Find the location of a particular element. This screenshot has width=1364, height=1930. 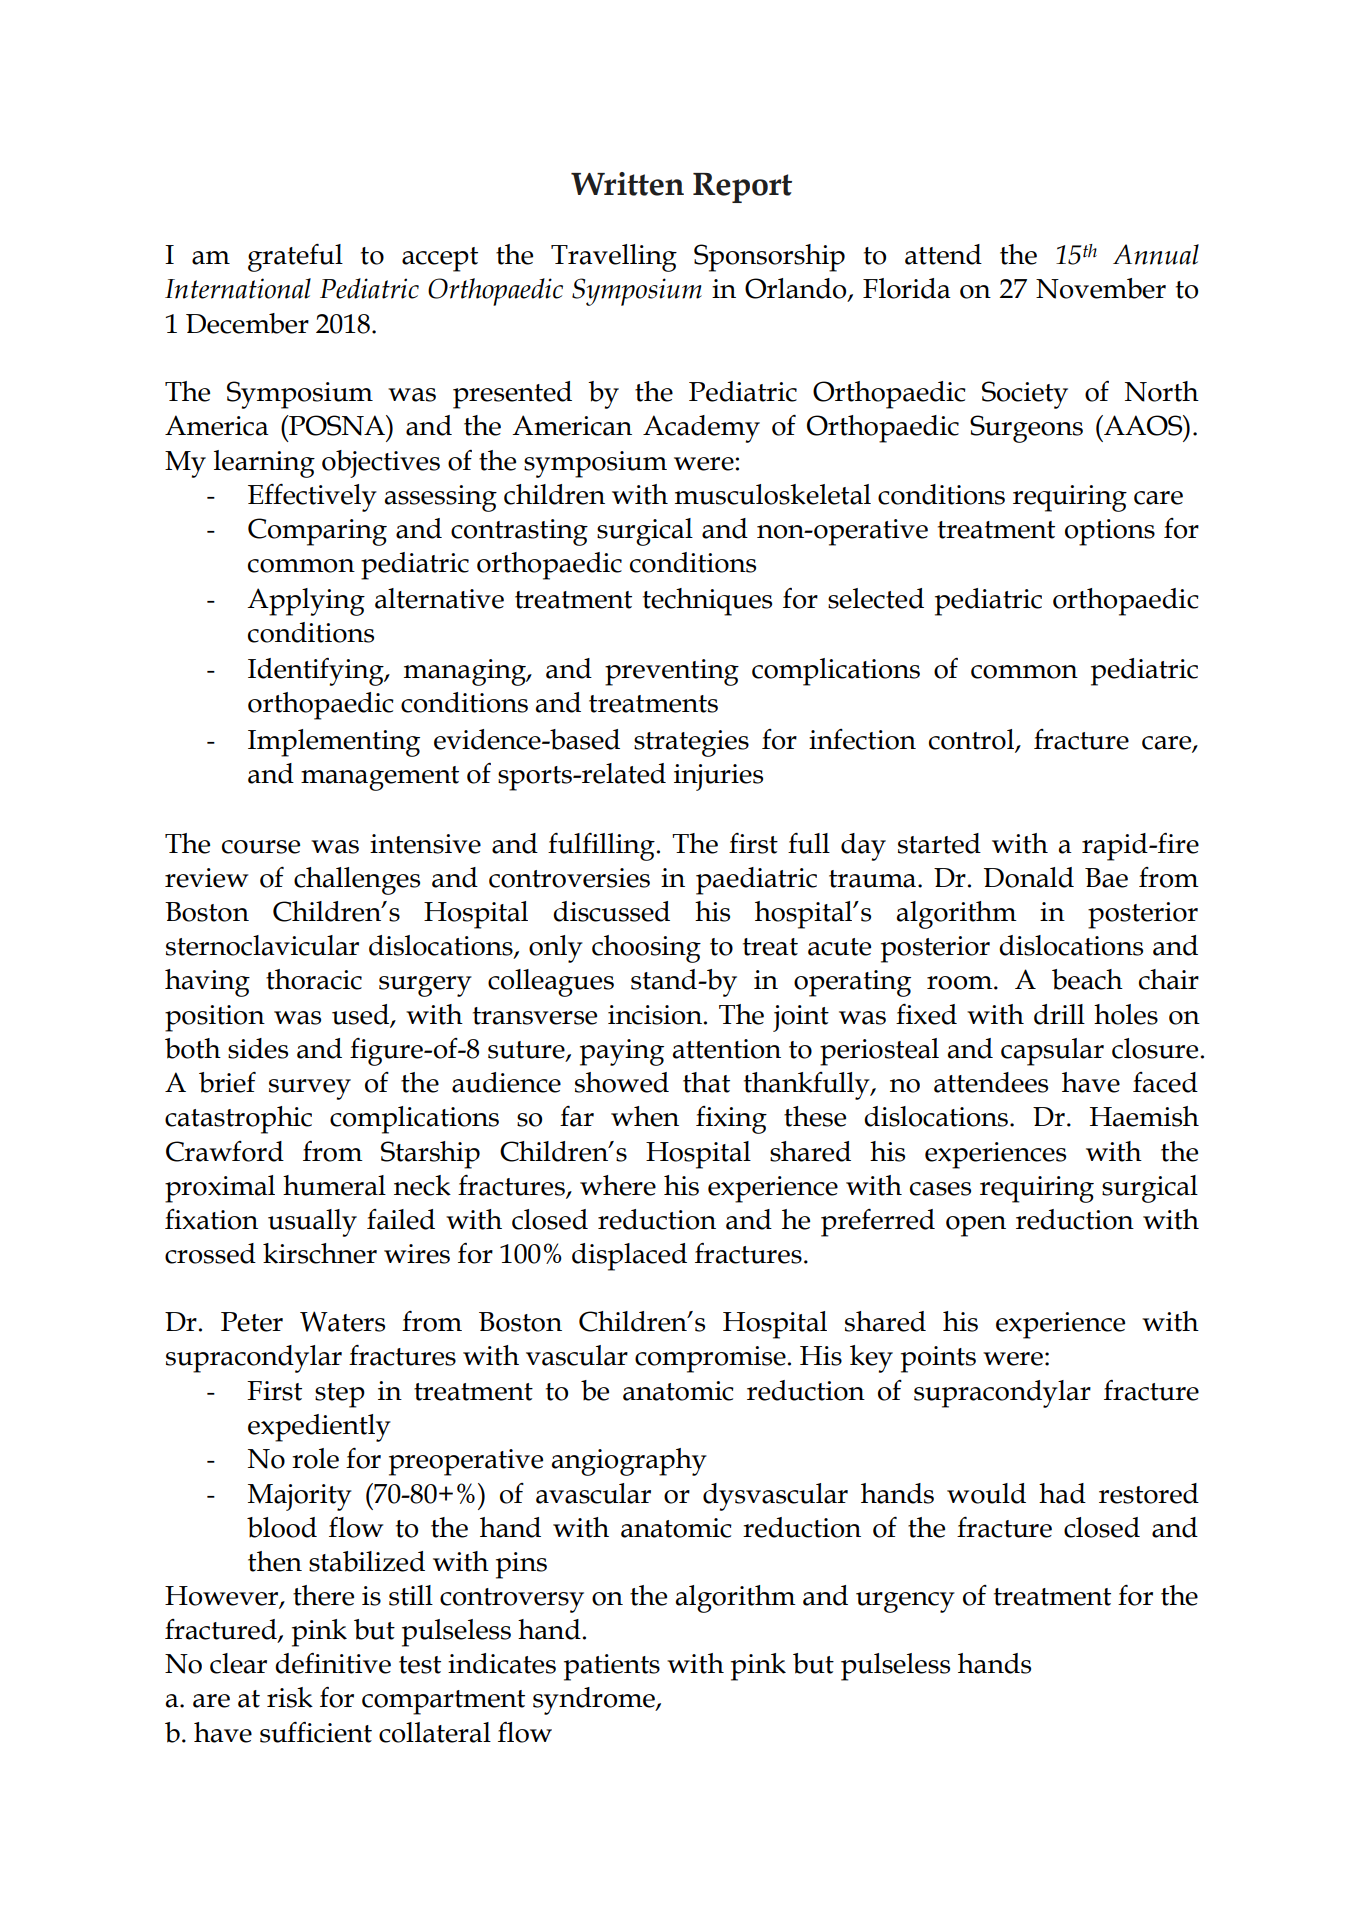

patients is located at coordinates (612, 1667).
